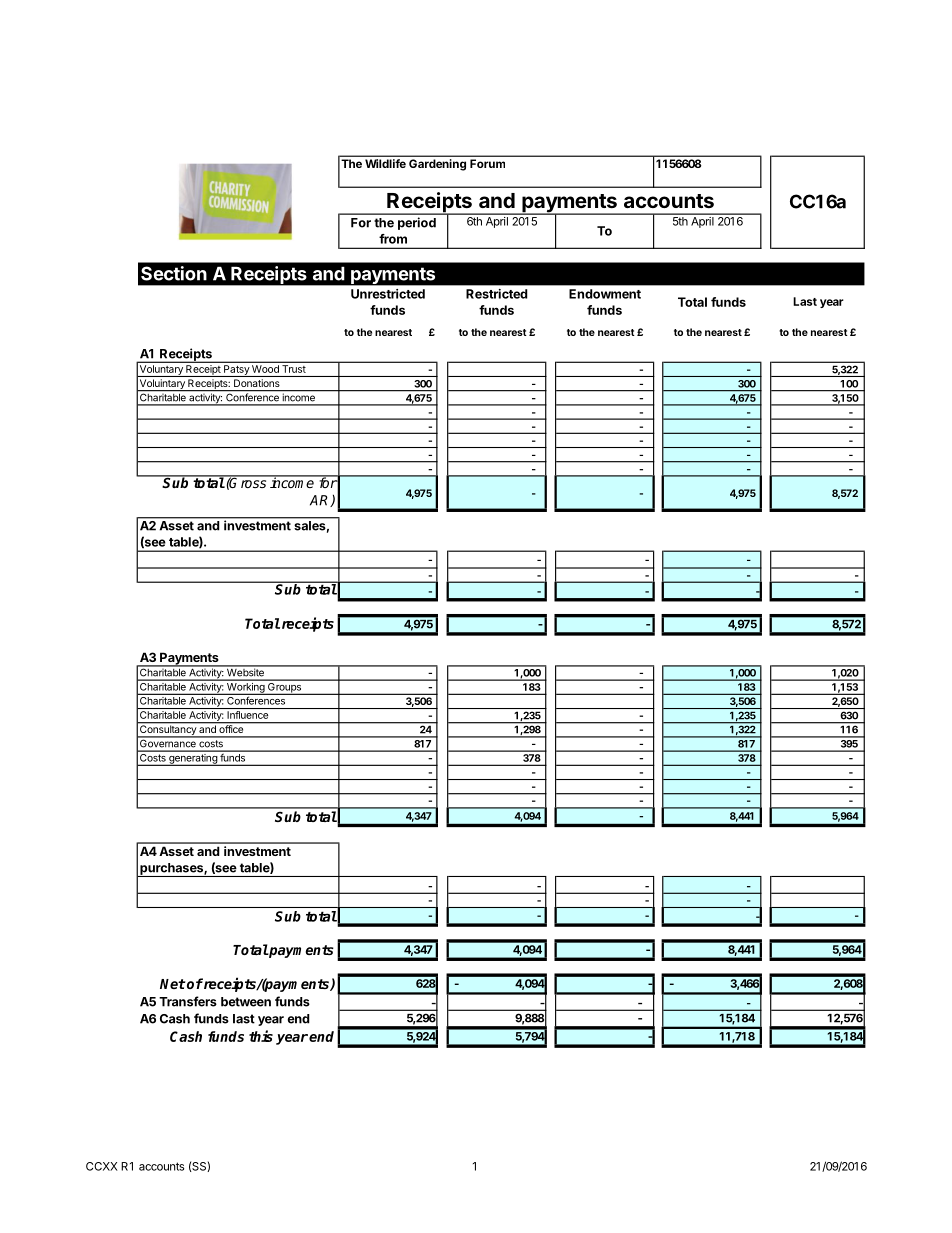 The image size is (952, 1233). I want to click on from, so click(393, 239).
